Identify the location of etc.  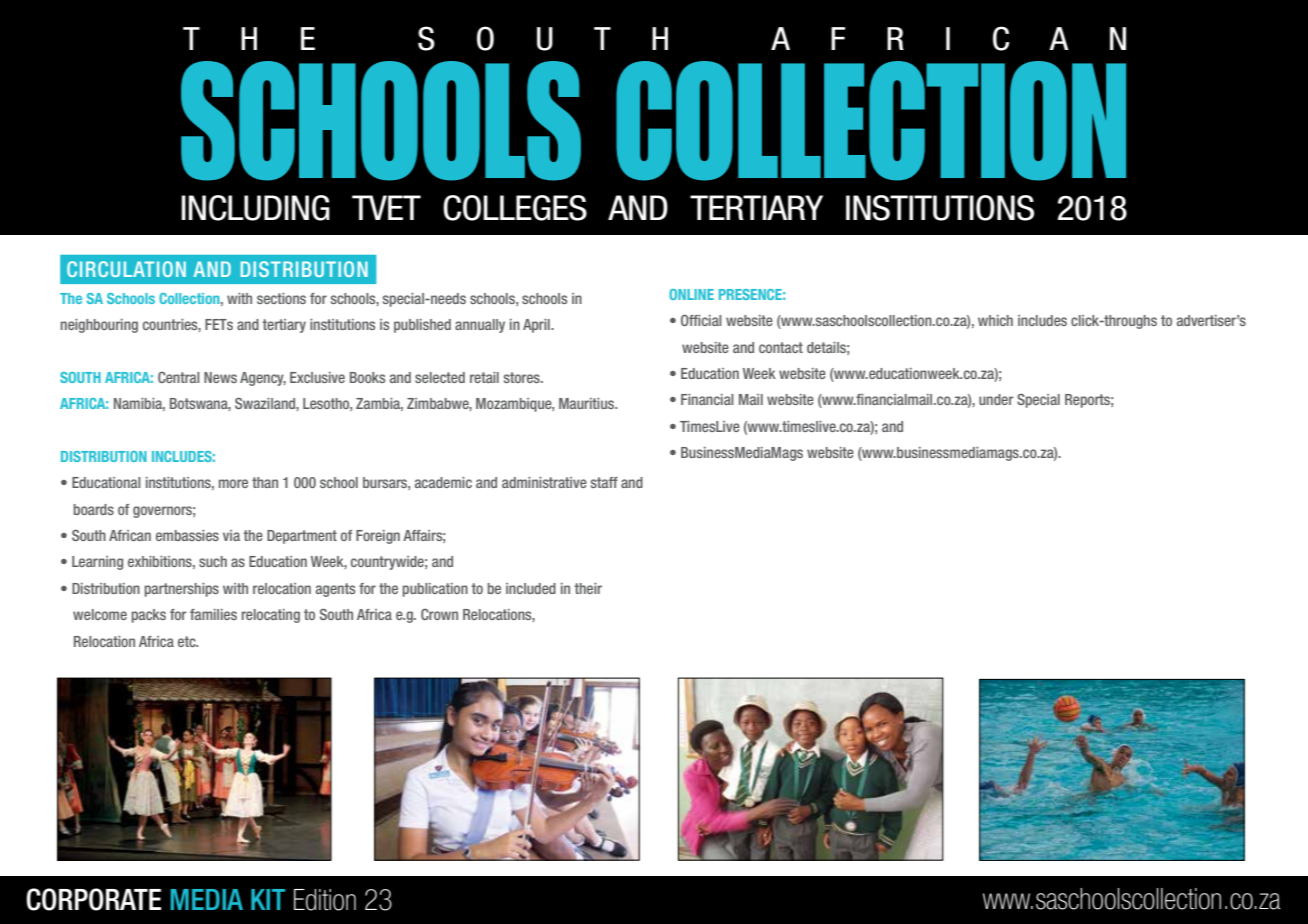
(188, 641).
